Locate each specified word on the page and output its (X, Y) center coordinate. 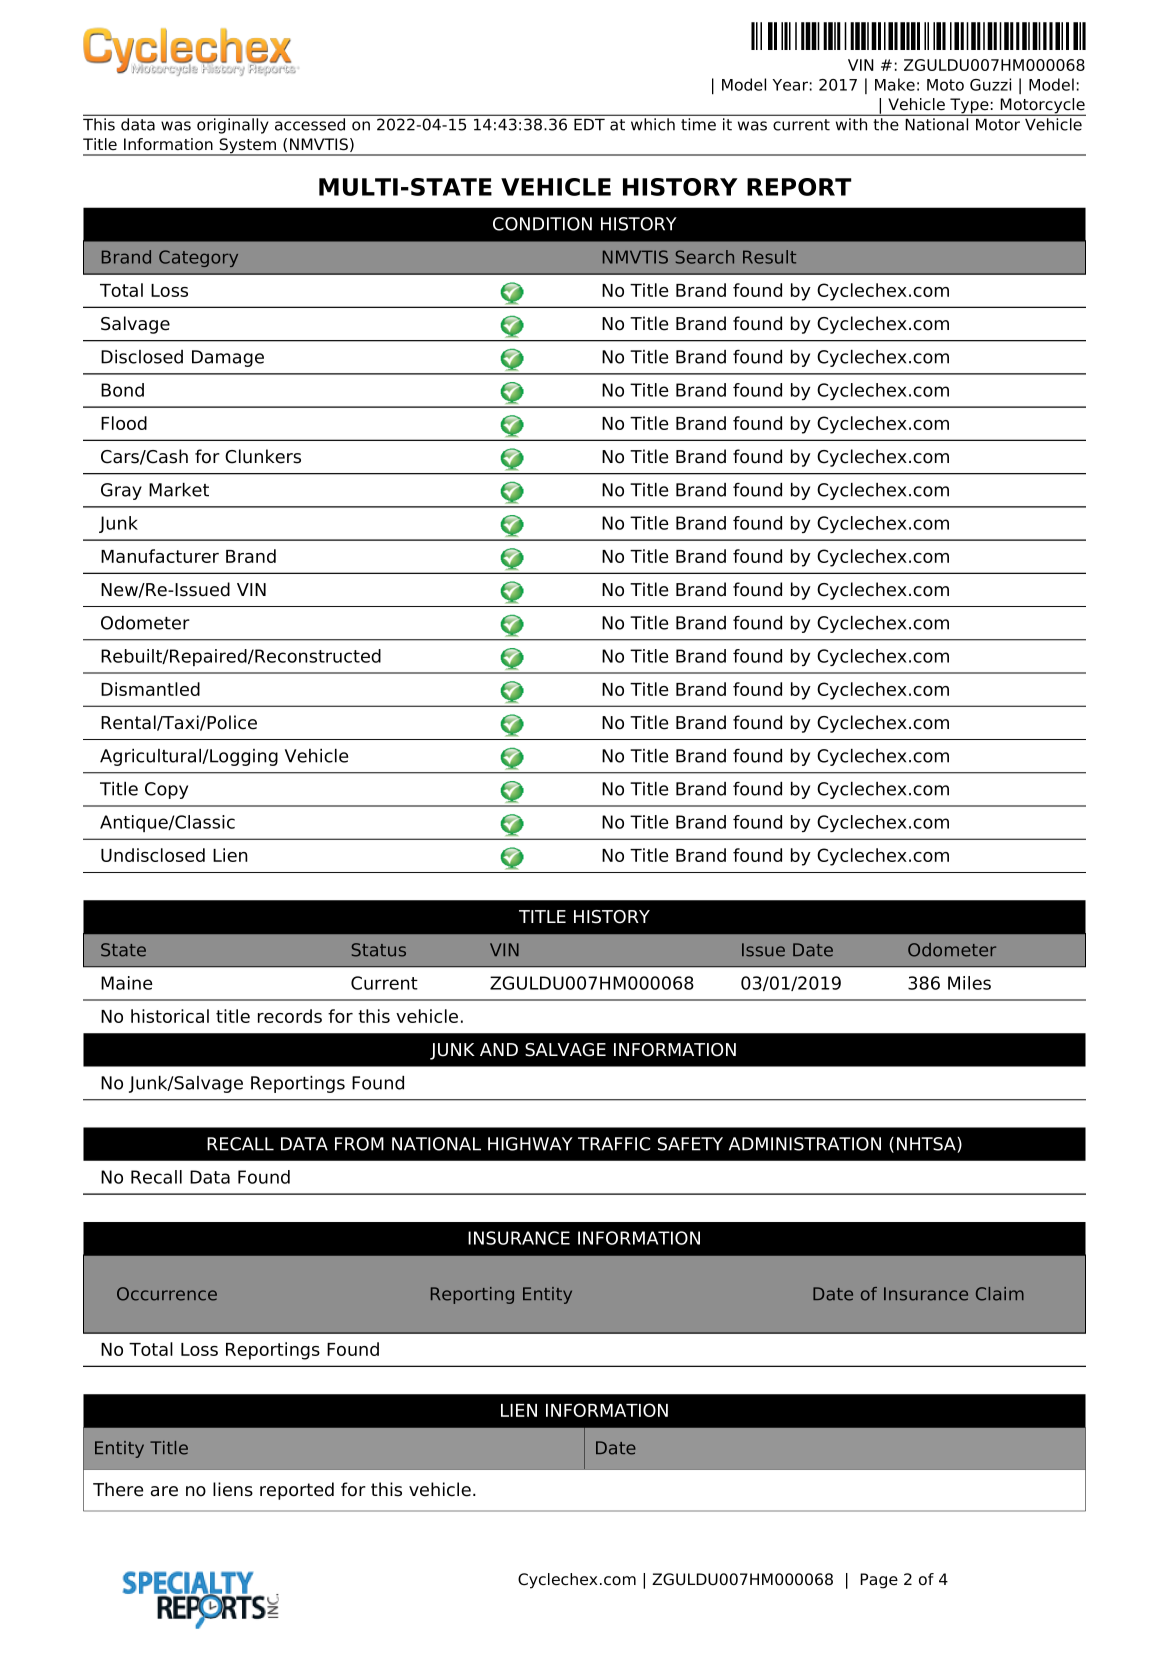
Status (379, 950)
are (164, 1491)
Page (879, 1581)
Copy (166, 790)
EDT (589, 124)
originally (232, 126)
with (851, 124)
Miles (969, 983)
